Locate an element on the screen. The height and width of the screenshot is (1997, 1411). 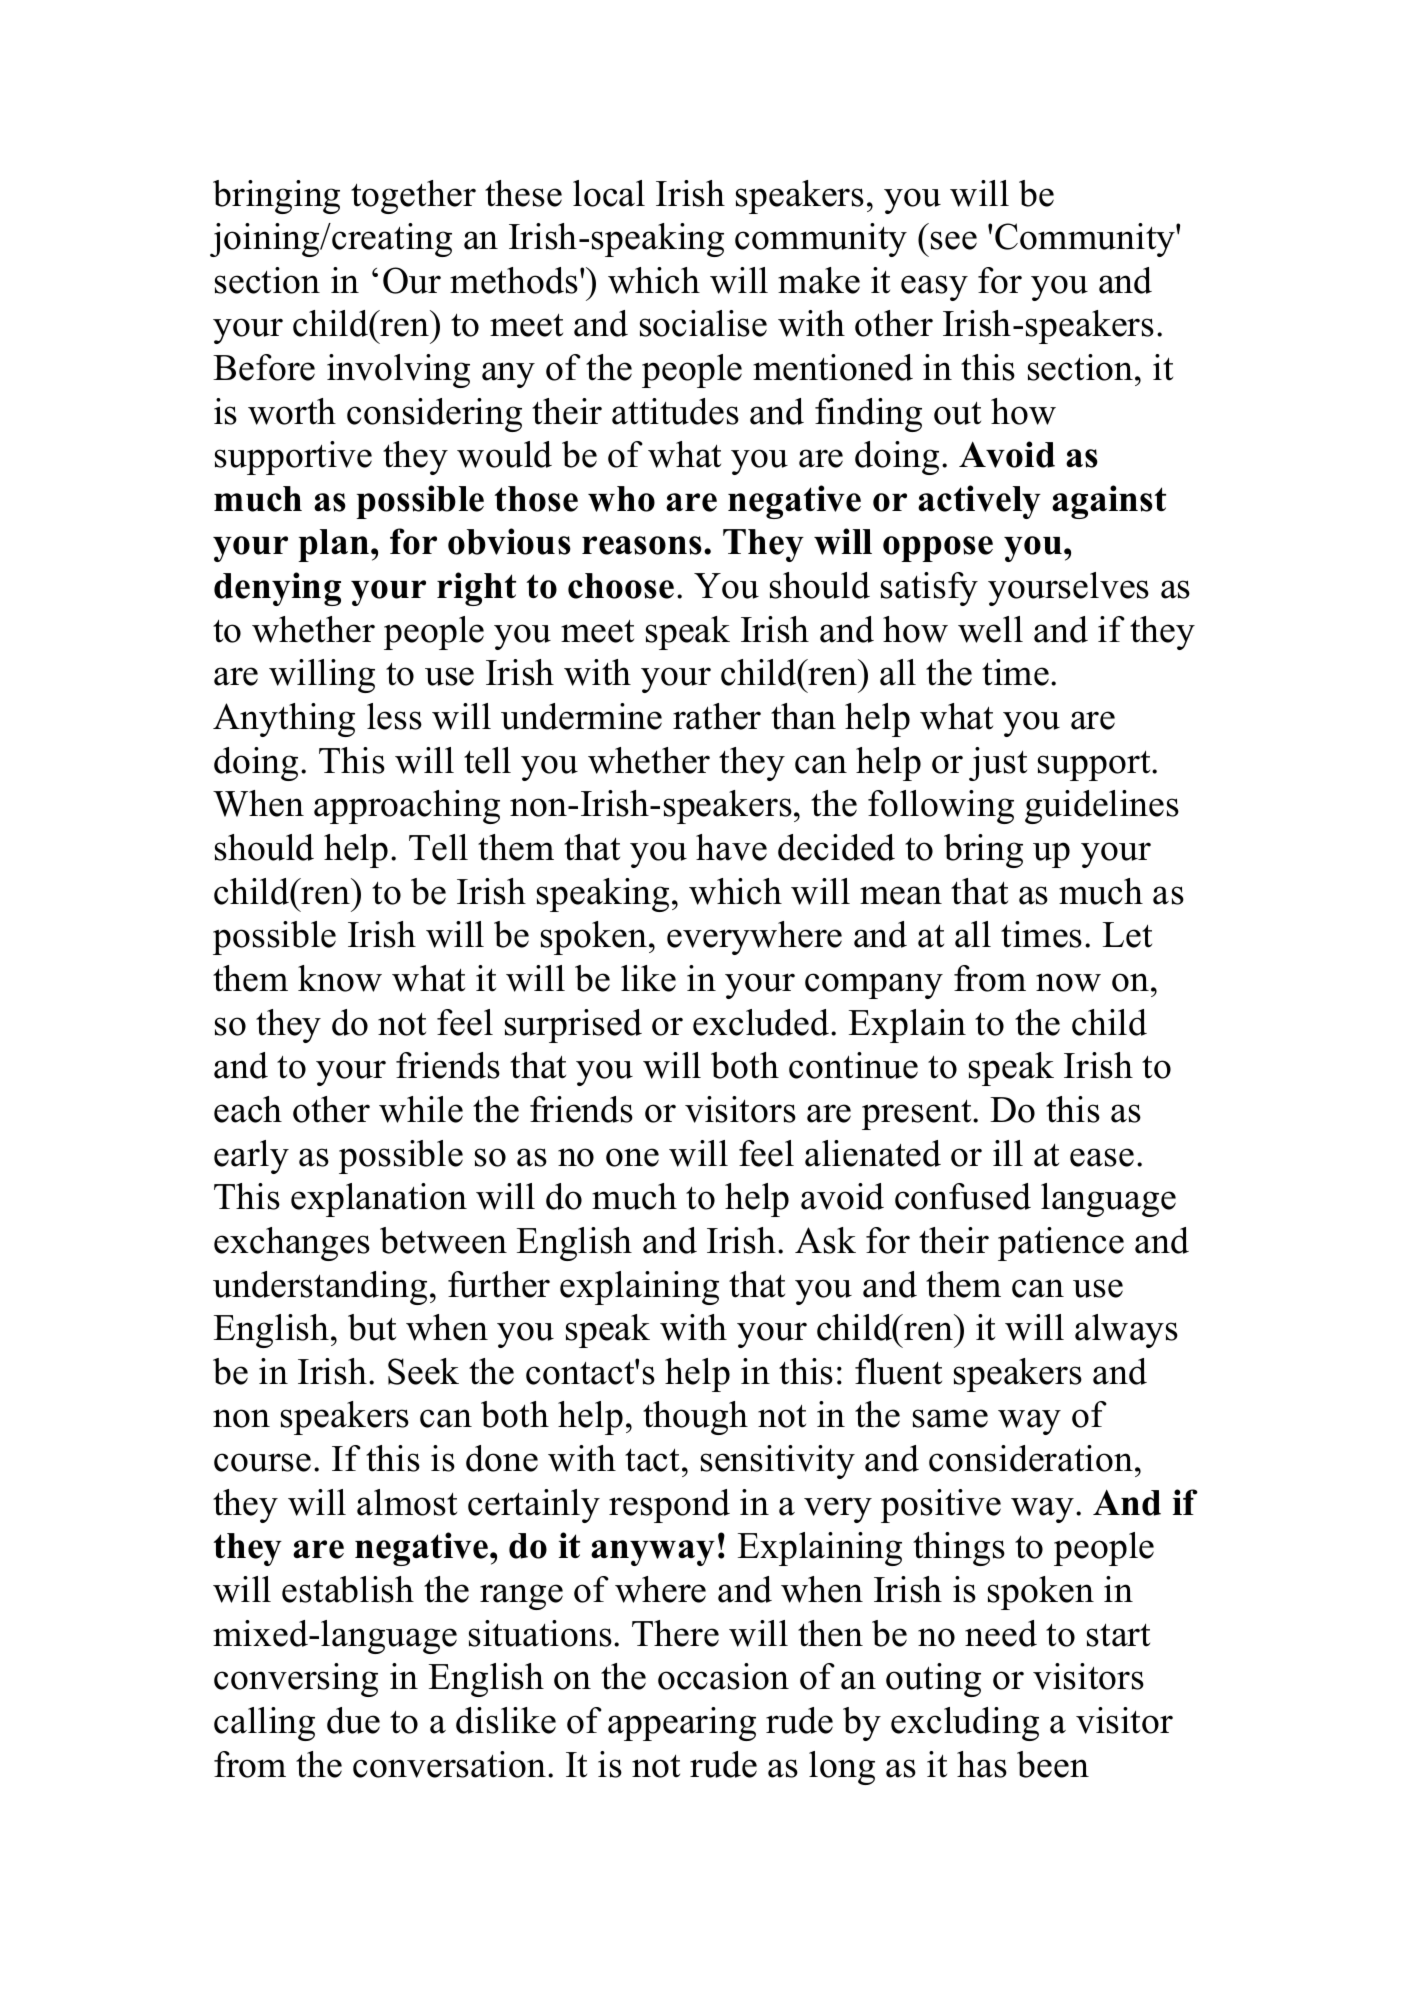
excluding is located at coordinates (965, 1724).
